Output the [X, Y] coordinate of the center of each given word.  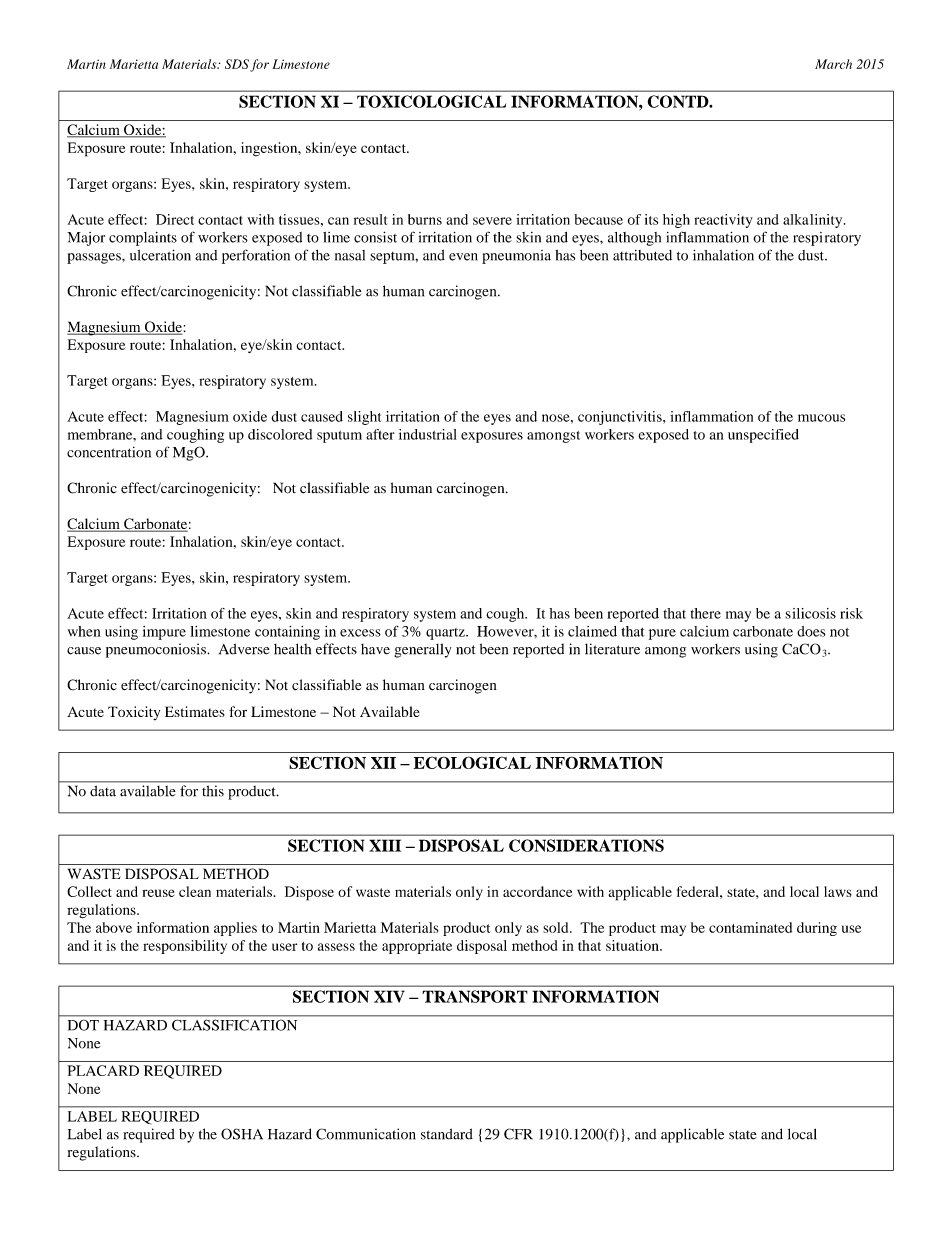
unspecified [763, 436]
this [213, 791]
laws [838, 891]
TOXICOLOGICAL [431, 101]
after [380, 434]
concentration [109, 452]
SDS [237, 64]
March [833, 64]
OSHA [242, 1134]
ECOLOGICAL [472, 762]
